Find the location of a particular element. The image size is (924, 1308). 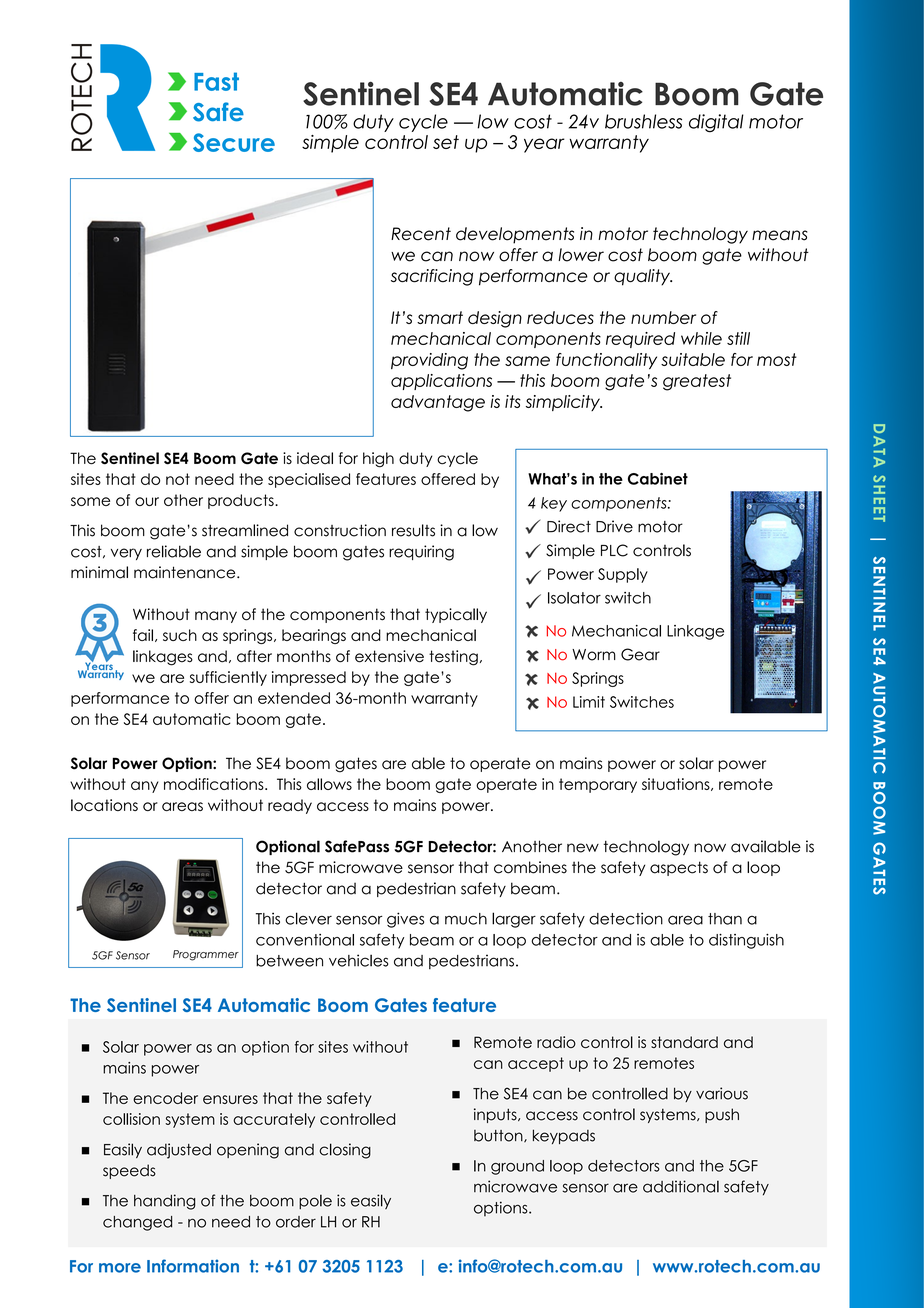

Gear is located at coordinates (640, 654).
